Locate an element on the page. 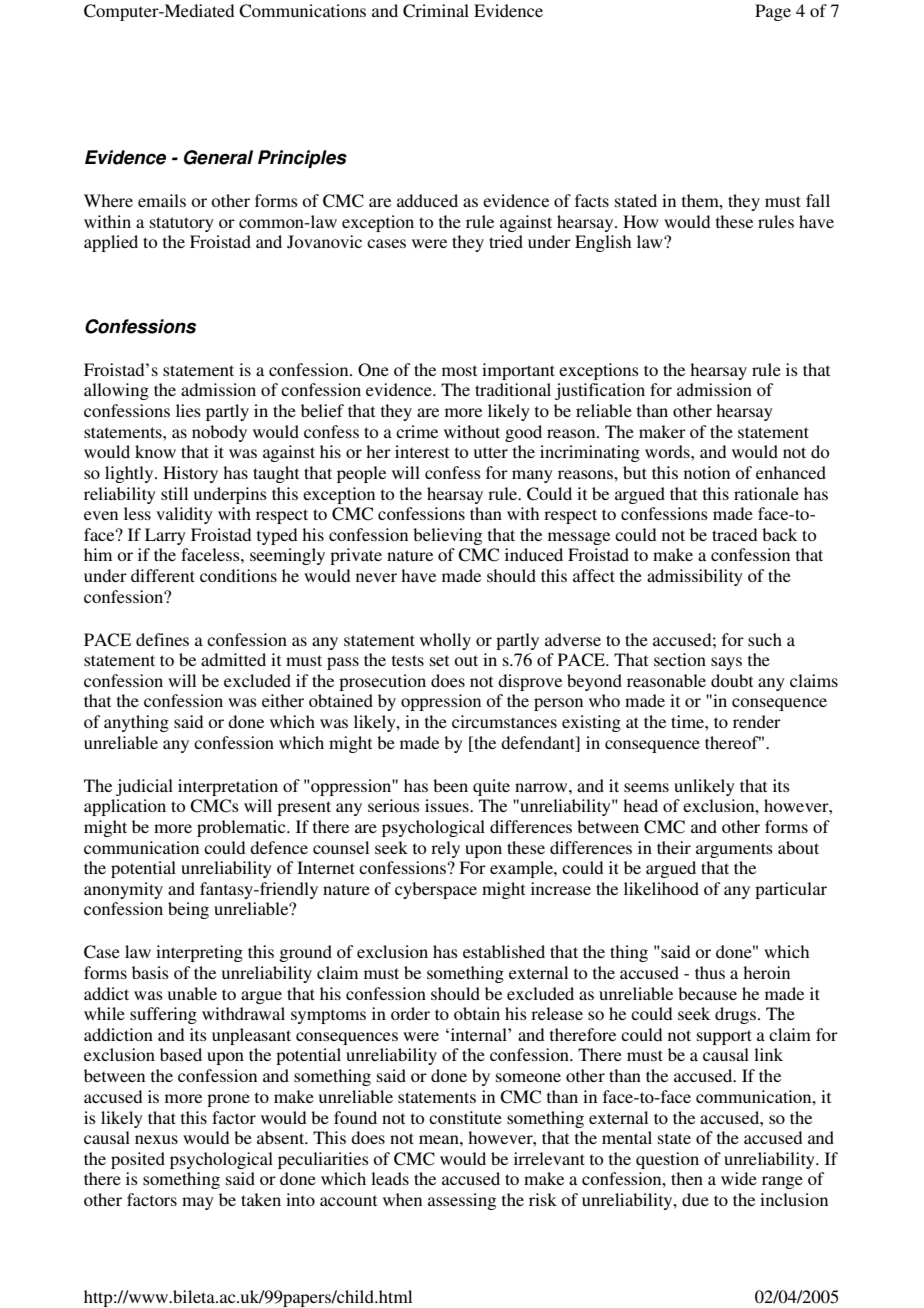 The width and height of the document is (924, 1308). different is located at coordinates (163, 575).
